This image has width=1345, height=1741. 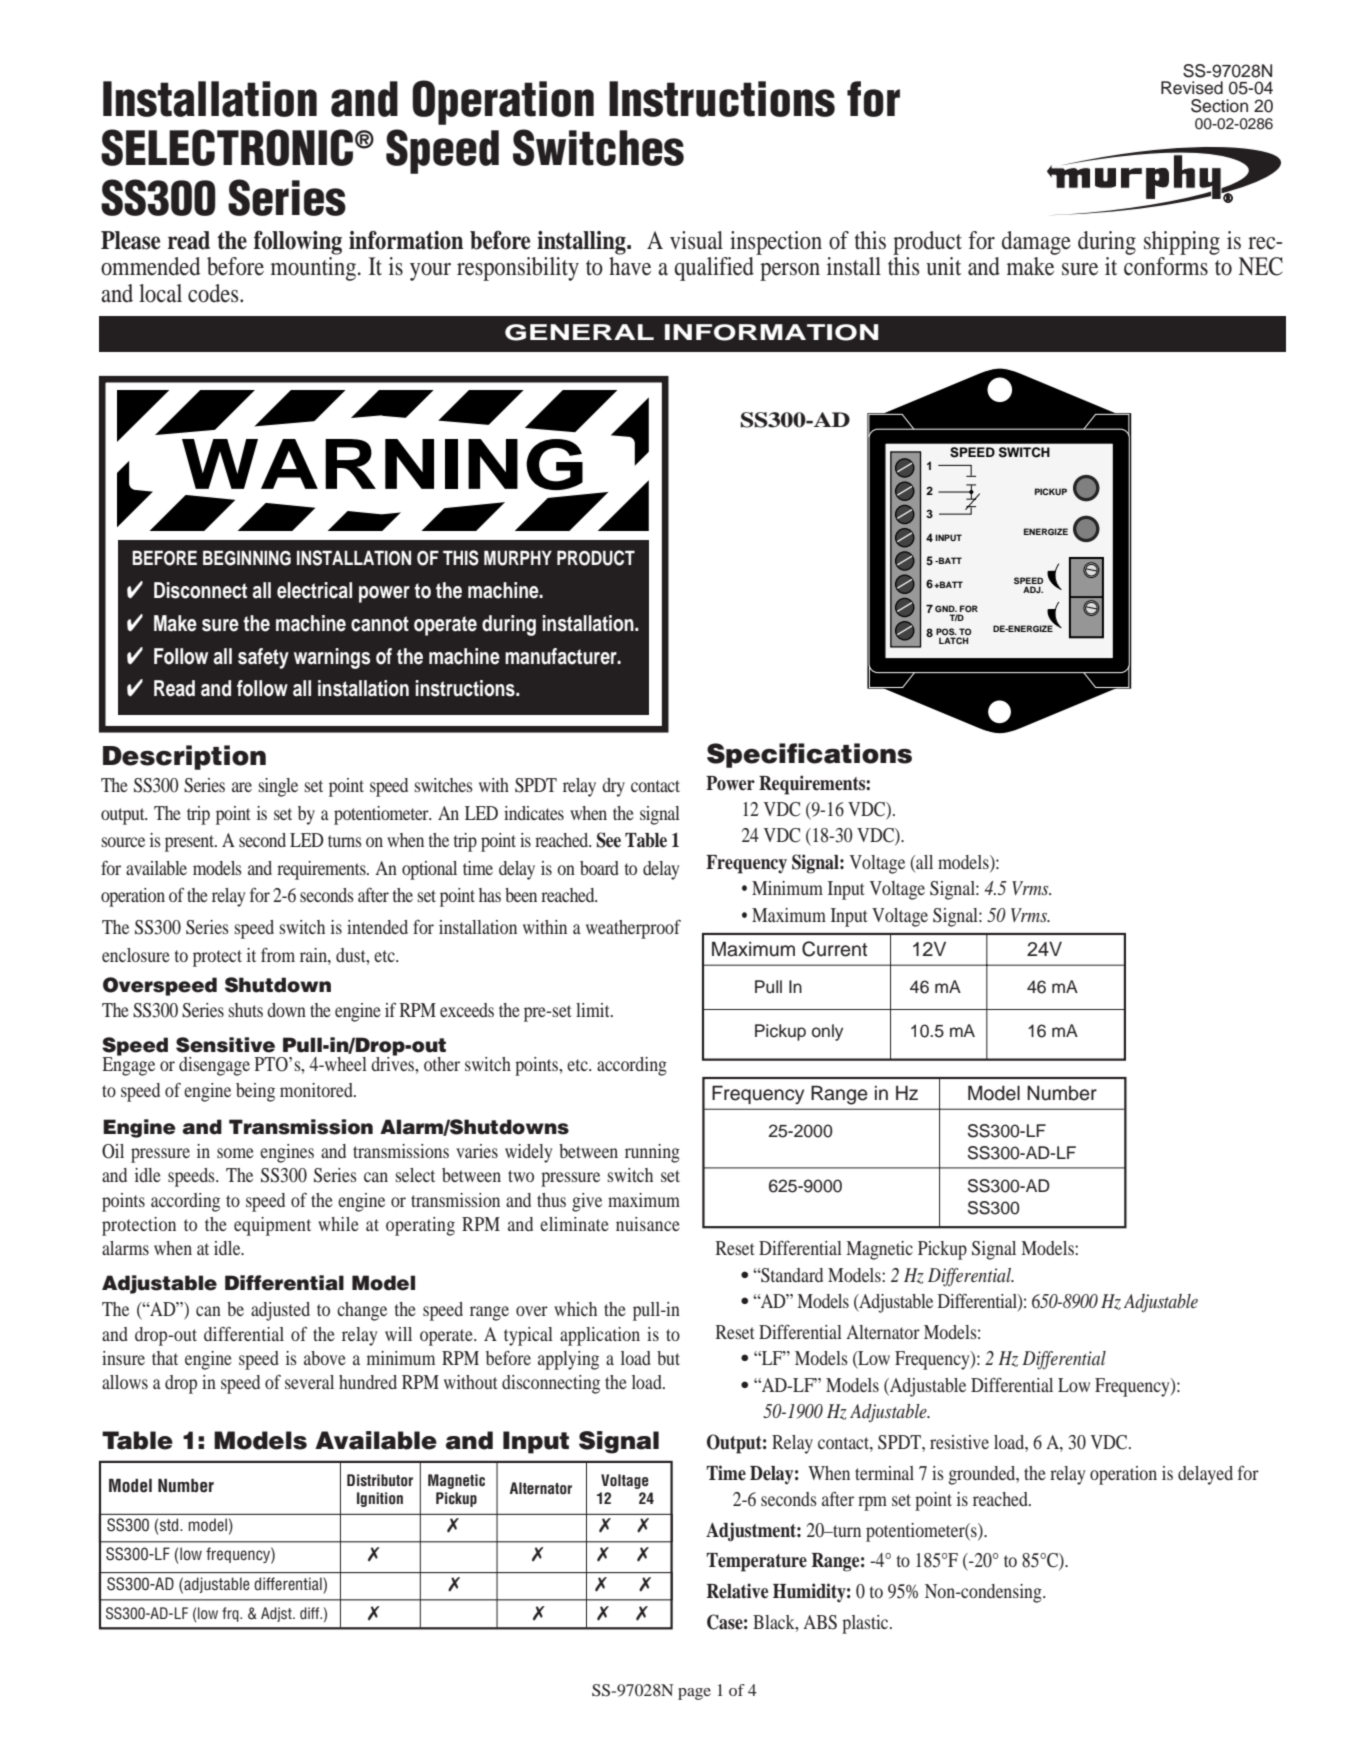 I want to click on Please, so click(x=130, y=240).
